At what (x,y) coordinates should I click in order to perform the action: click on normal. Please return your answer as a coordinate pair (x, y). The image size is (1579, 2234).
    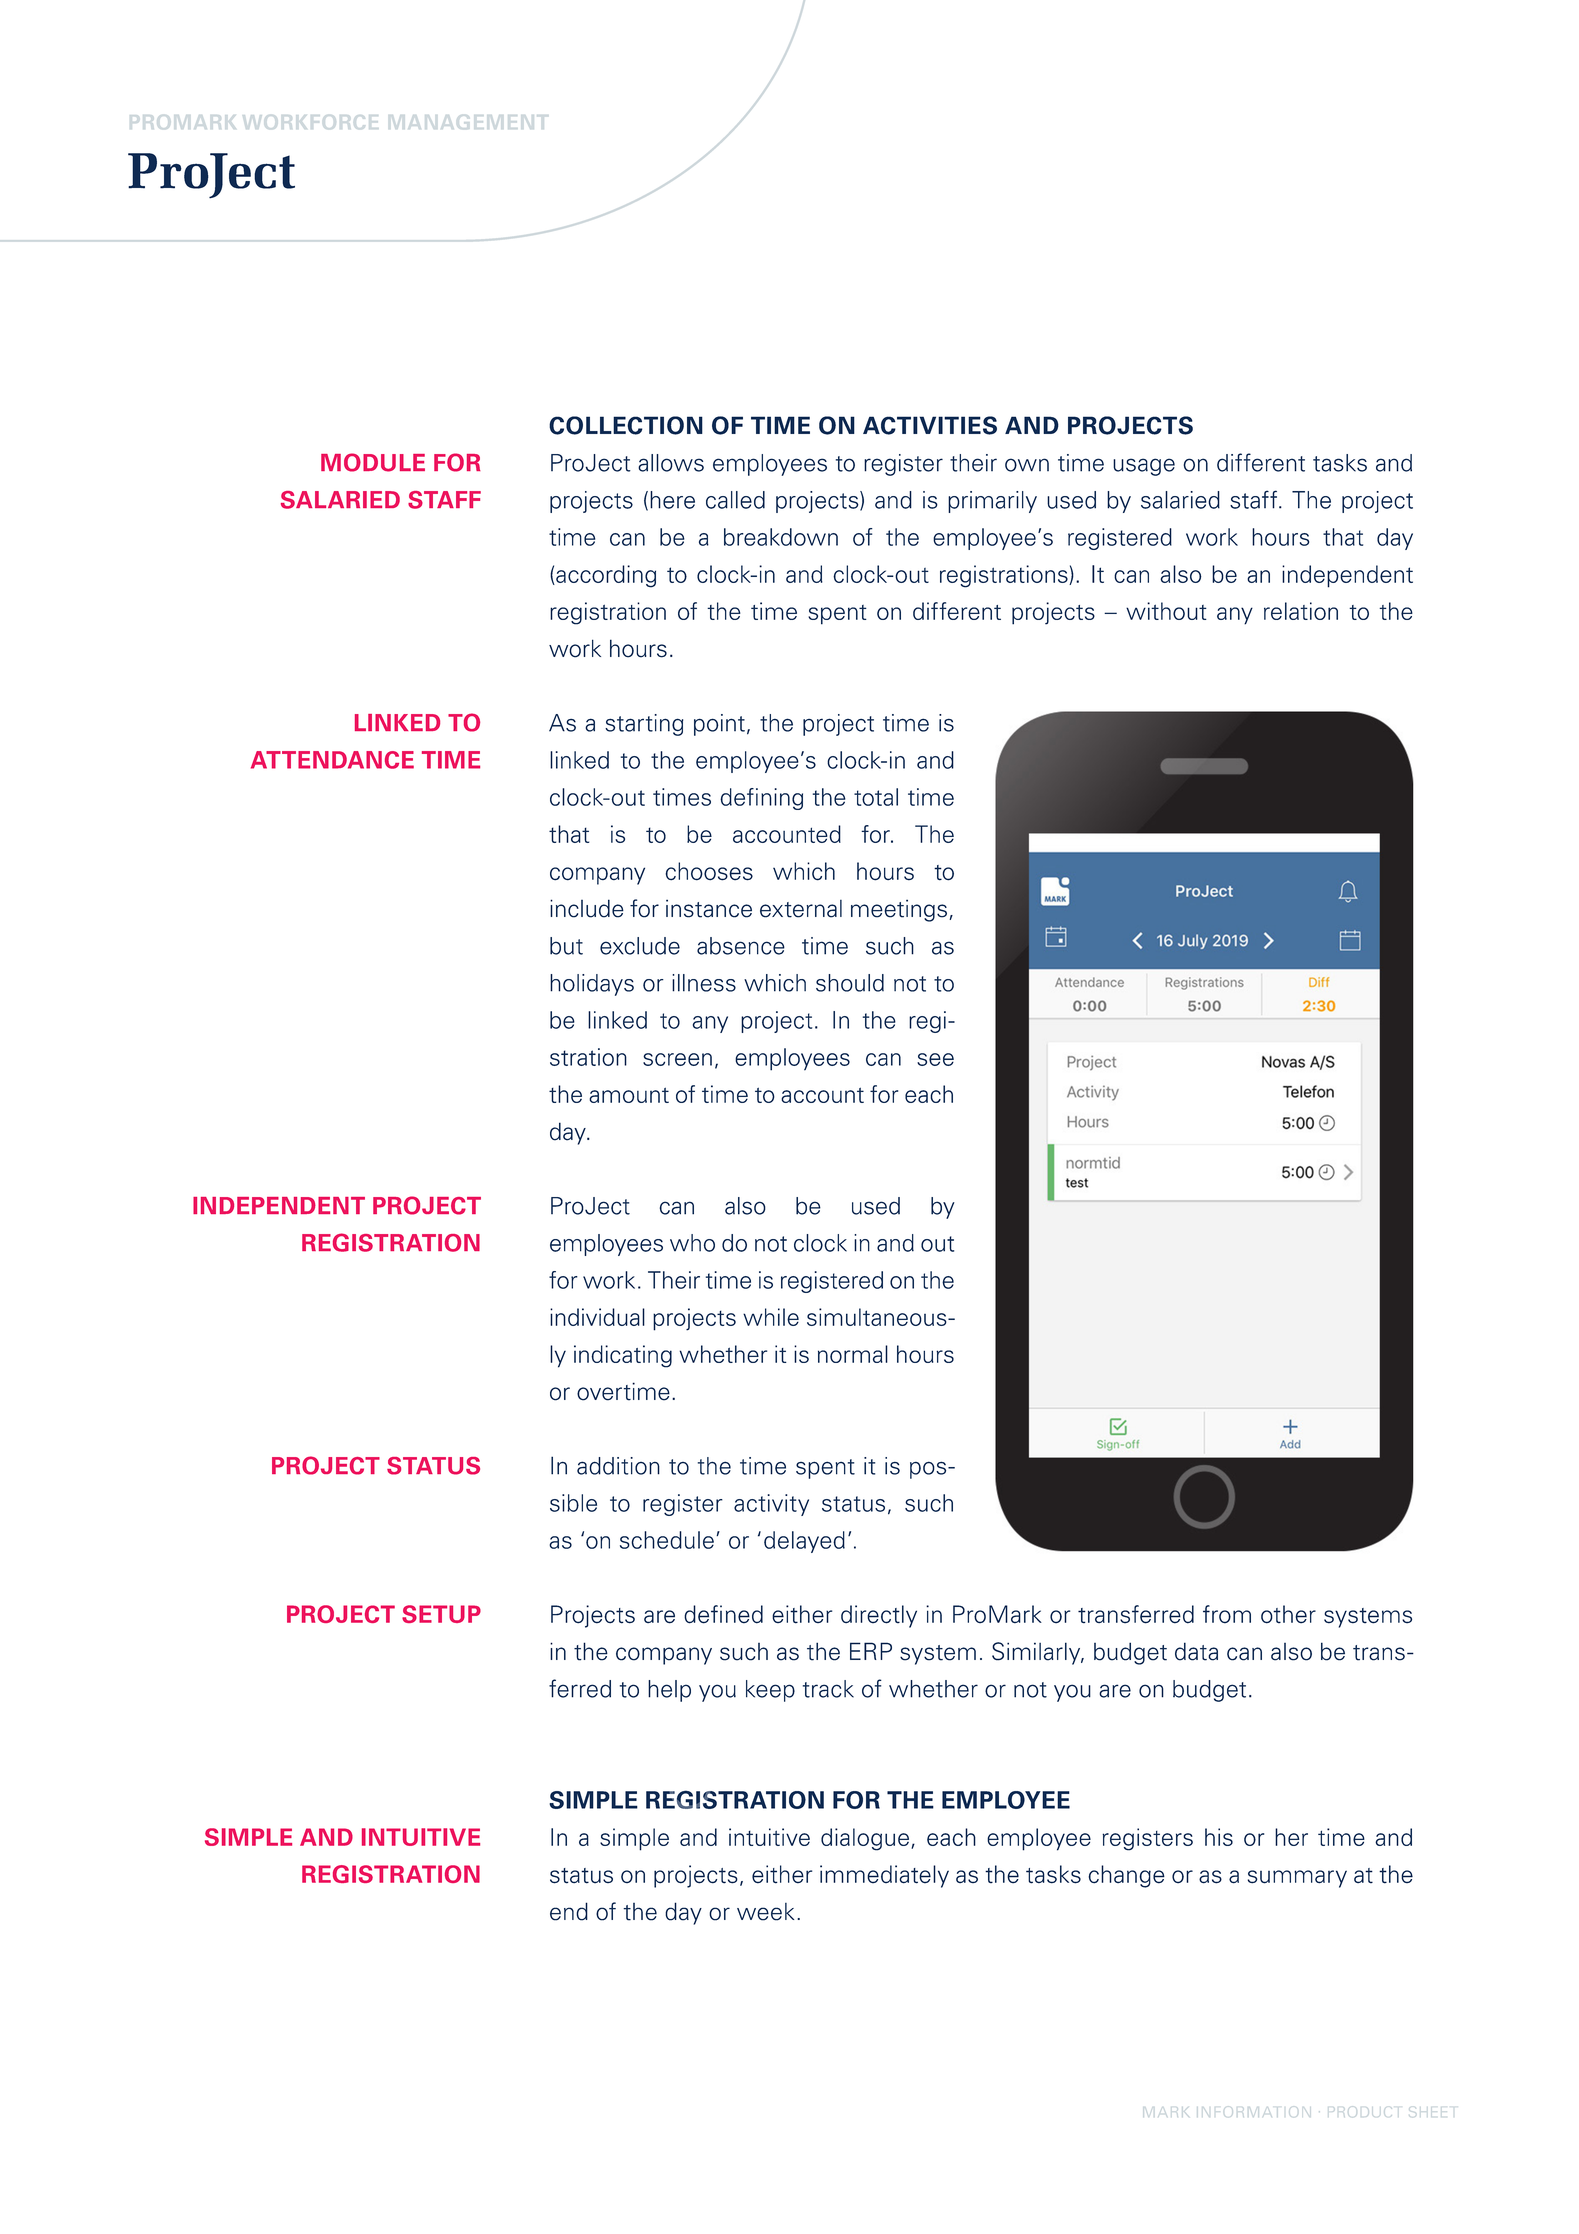
    Looking at the image, I should click on (853, 1354).
